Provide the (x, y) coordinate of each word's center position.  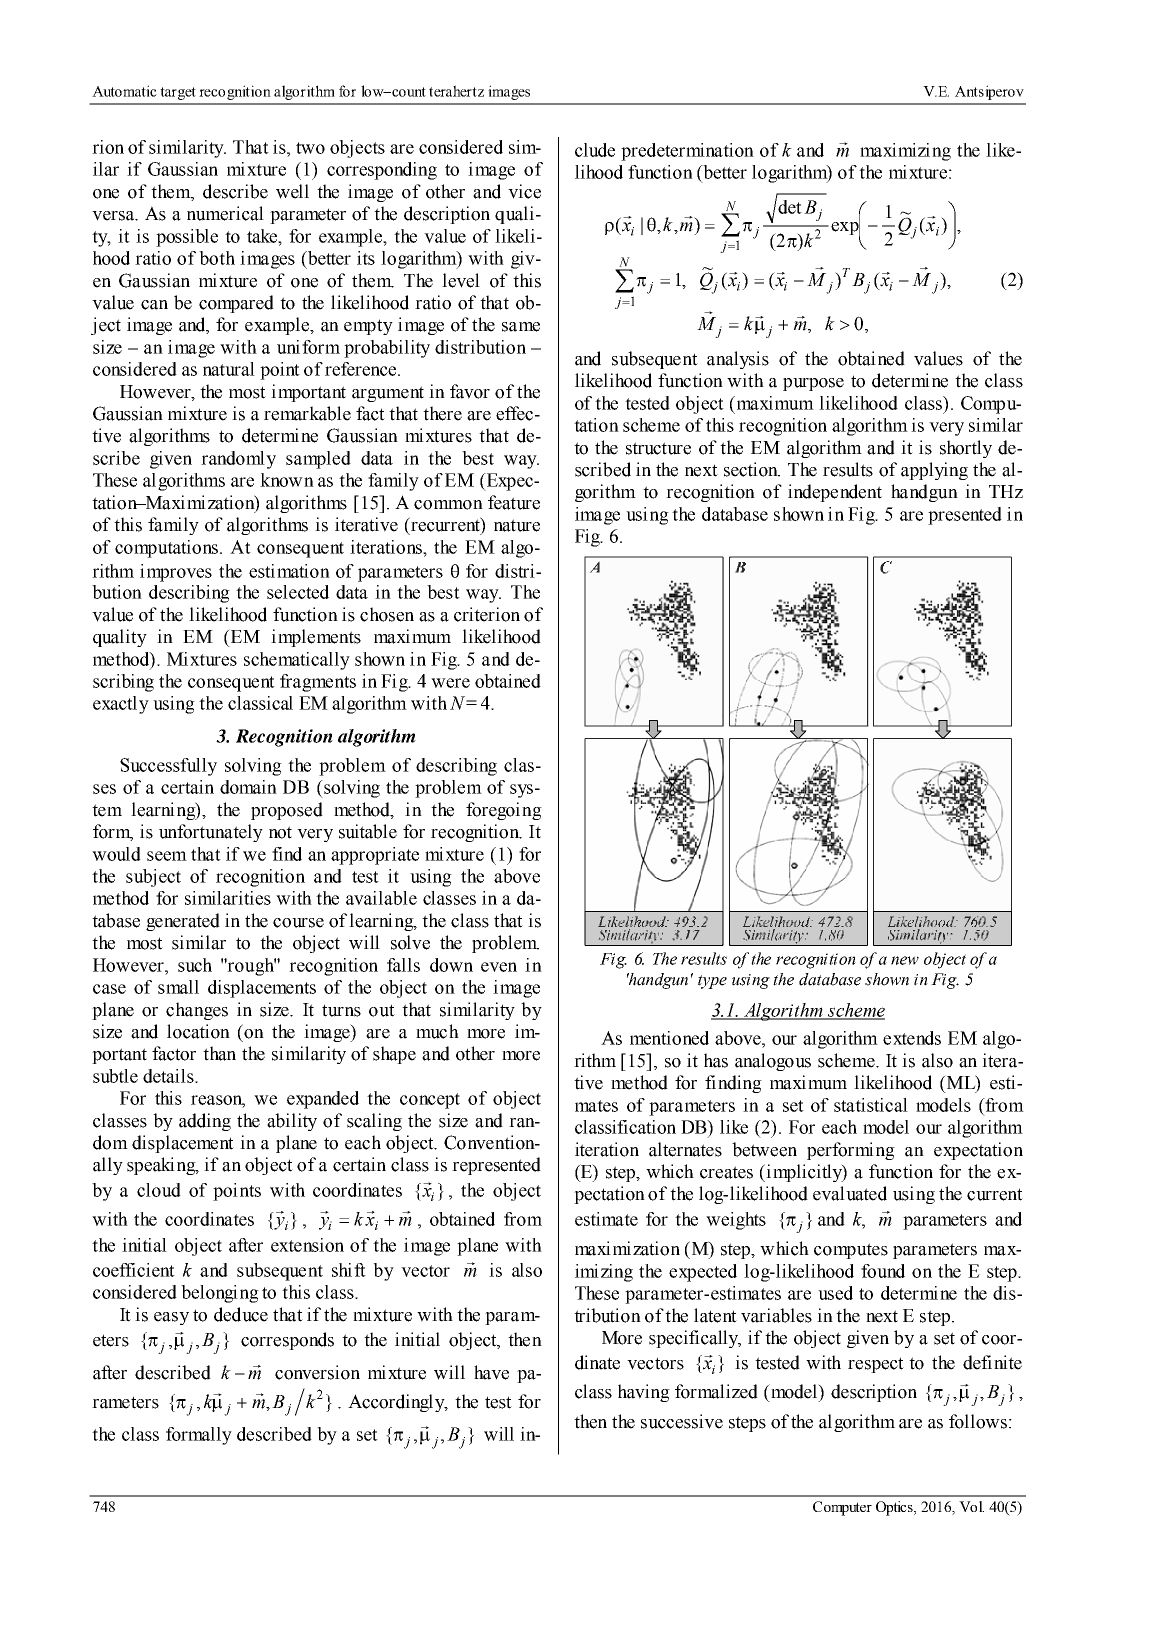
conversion (317, 1372)
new (905, 960)
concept (430, 1101)
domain (248, 787)
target (178, 93)
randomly (238, 460)
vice (524, 191)
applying (934, 471)
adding (205, 1122)
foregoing (504, 811)
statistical (871, 1105)
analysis (738, 360)
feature (514, 502)
